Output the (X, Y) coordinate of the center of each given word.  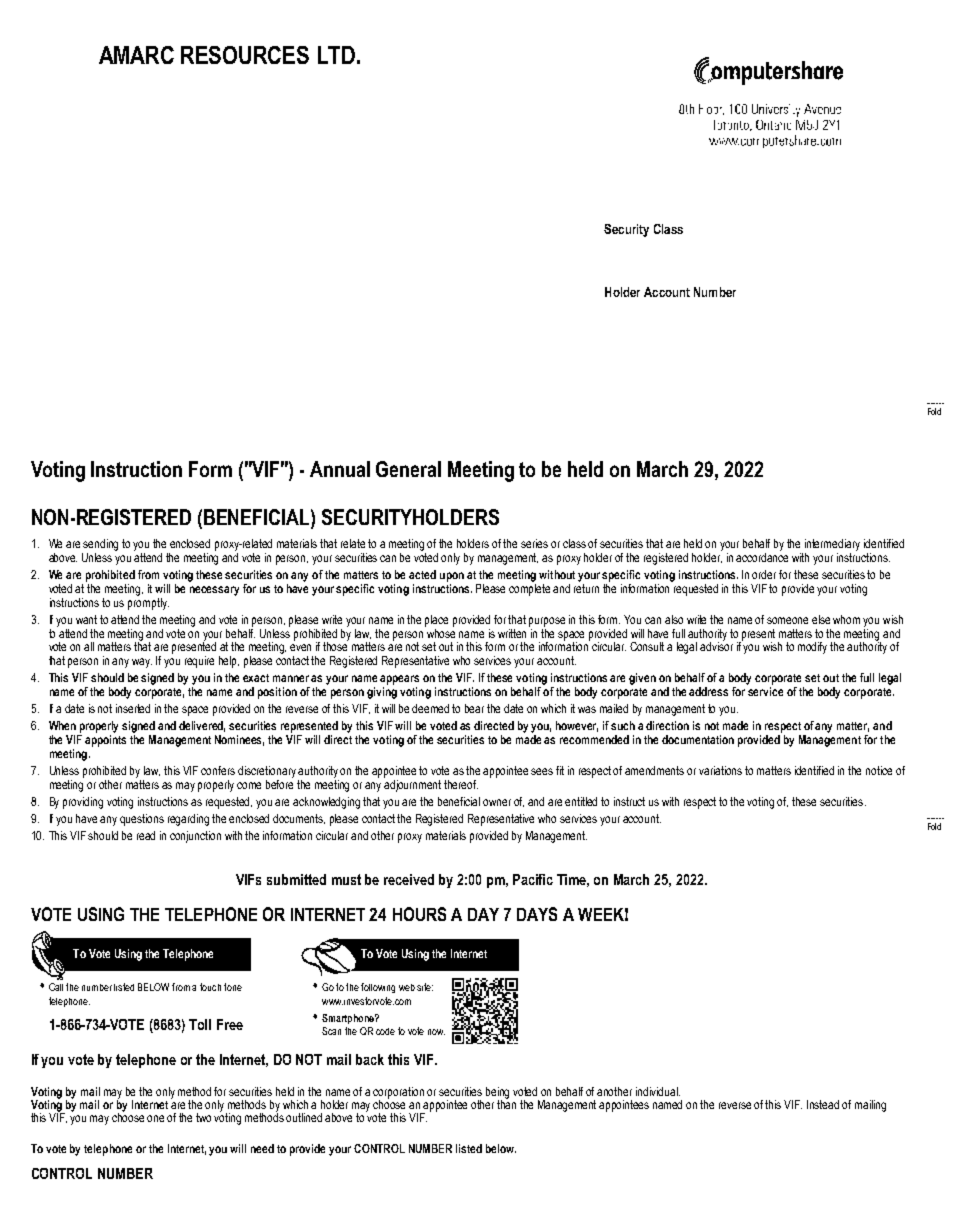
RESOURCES (245, 55)
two (203, 1117)
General (408, 469)
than (506, 1103)
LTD (336, 55)
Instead (823, 1104)
